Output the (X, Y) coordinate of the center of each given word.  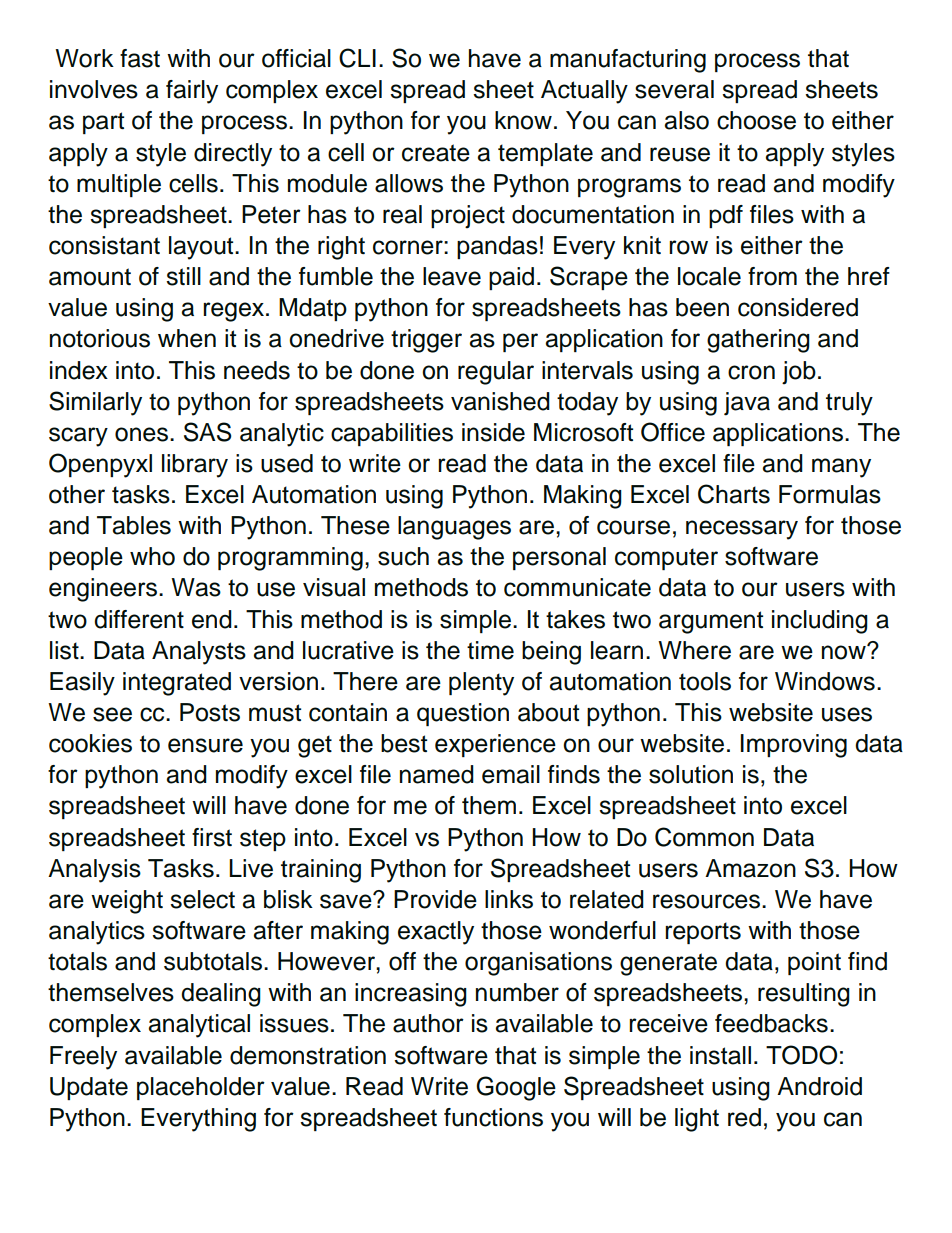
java (747, 404)
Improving (794, 746)
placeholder (201, 1088)
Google (516, 1088)
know (523, 120)
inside (493, 432)
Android (819, 1086)
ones (141, 434)
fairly (192, 92)
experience (495, 745)
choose (756, 120)
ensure (205, 745)
